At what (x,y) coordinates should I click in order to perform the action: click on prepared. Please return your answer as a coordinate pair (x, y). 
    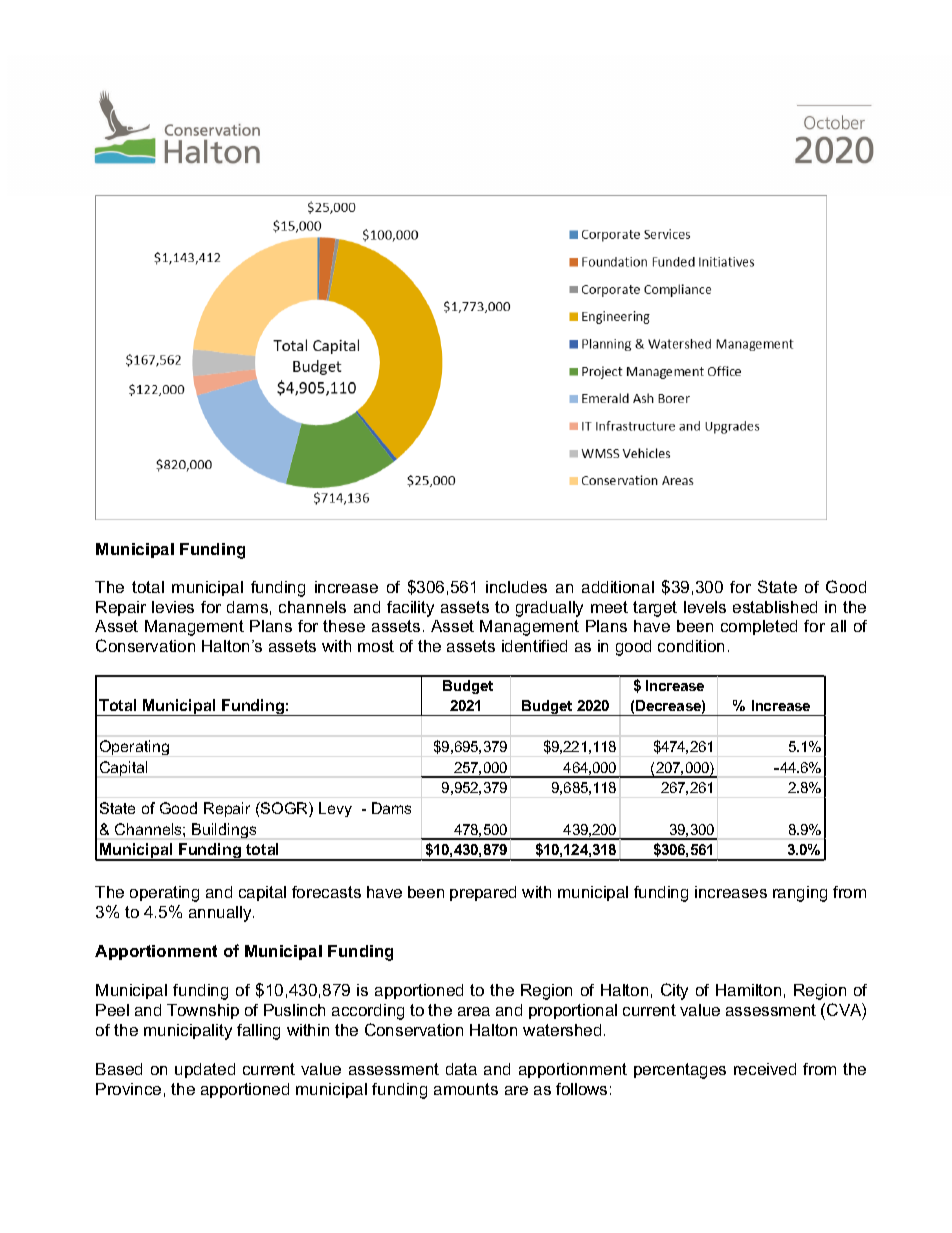
    Looking at the image, I should click on (483, 893).
